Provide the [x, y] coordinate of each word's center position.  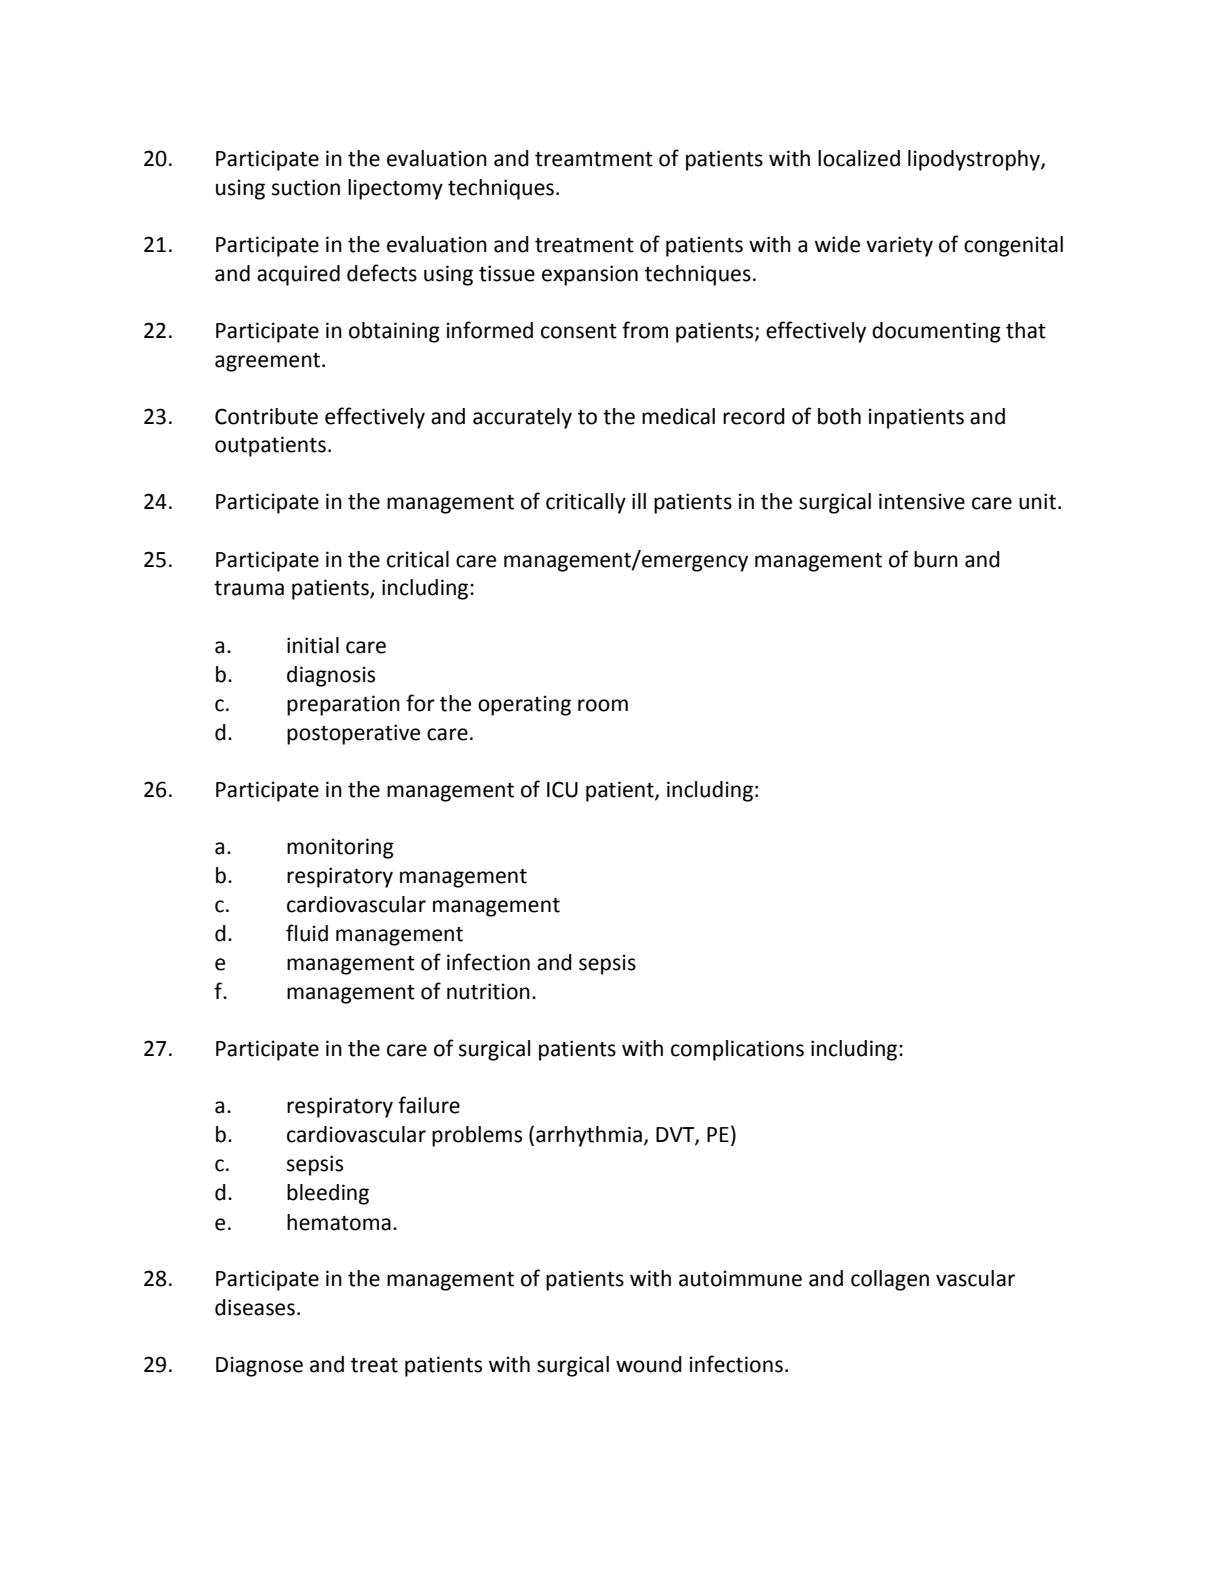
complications [737, 1050]
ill [639, 501]
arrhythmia [589, 1136]
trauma [249, 588]
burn [936, 559]
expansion [590, 275]
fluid [307, 933]
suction [306, 187]
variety [899, 246]
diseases [255, 1307]
